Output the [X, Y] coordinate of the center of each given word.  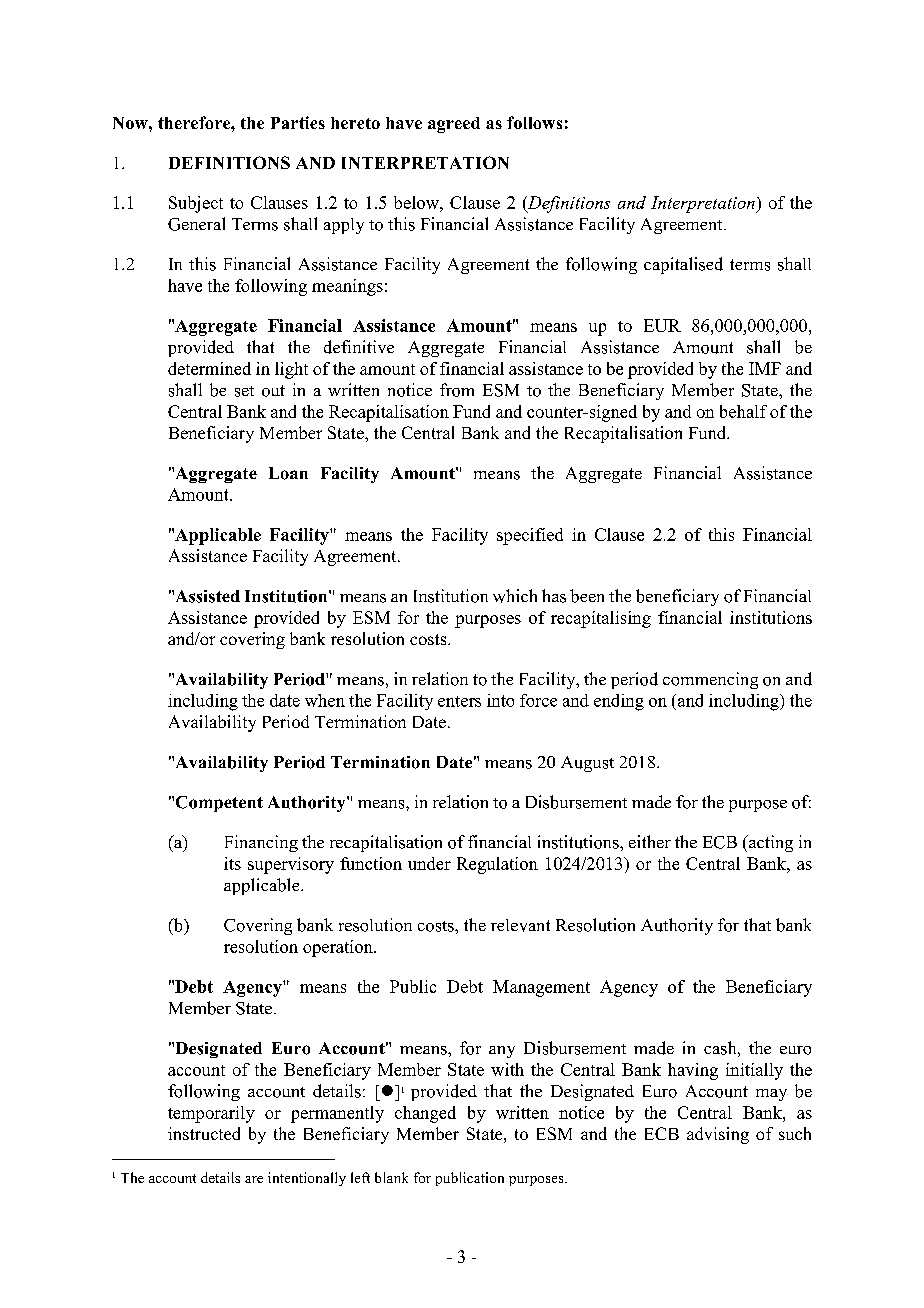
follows [534, 122]
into [500, 700]
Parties [298, 122]
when [325, 700]
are [254, 1179]
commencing [710, 680]
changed [425, 1114]
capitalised [683, 265]
